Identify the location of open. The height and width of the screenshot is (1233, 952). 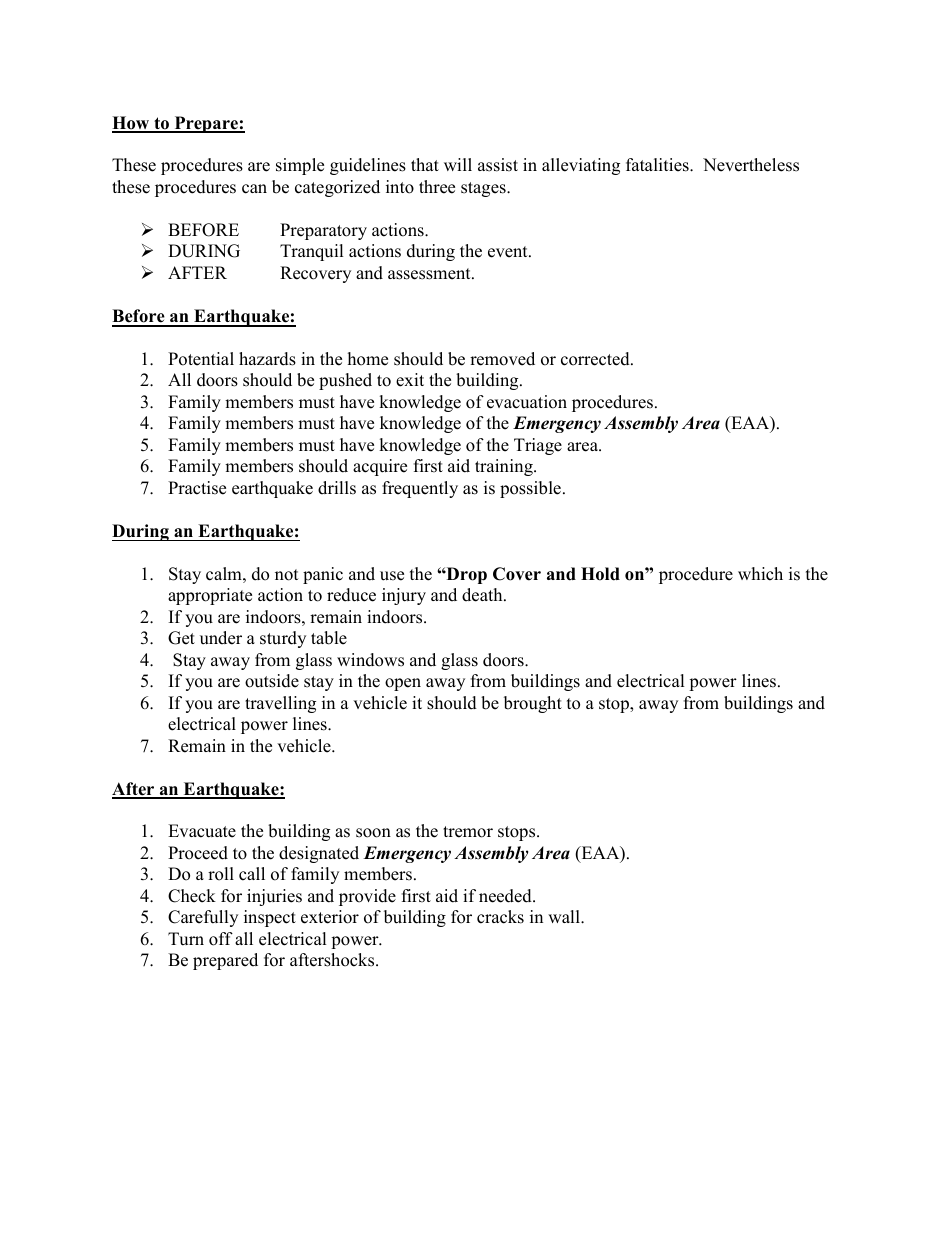
(403, 684).
